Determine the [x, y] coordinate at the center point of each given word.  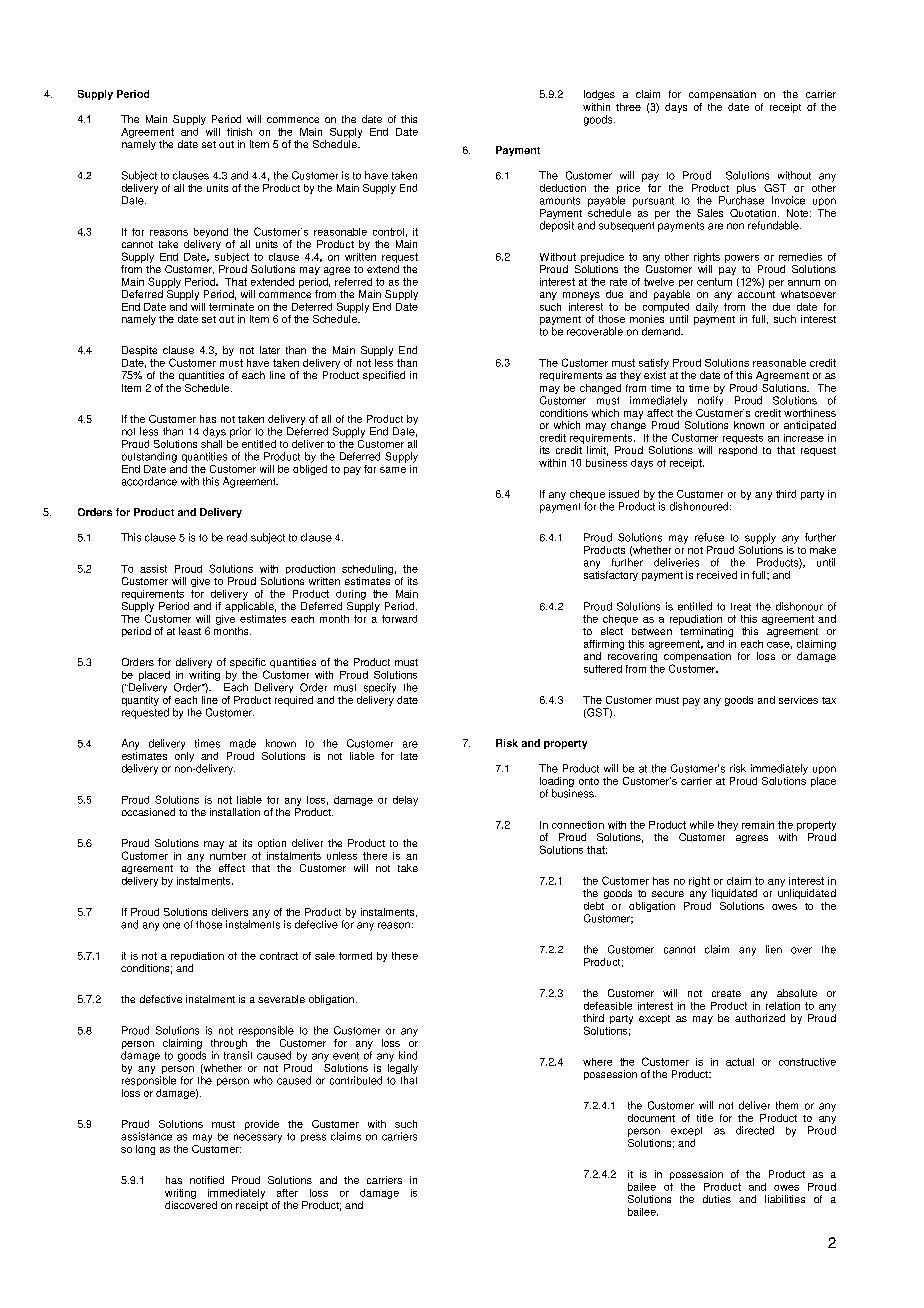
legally [403, 1069]
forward [399, 619]
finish [239, 132]
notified [207, 1180]
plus [746, 190]
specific [248, 664]
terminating [706, 632]
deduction [563, 188]
